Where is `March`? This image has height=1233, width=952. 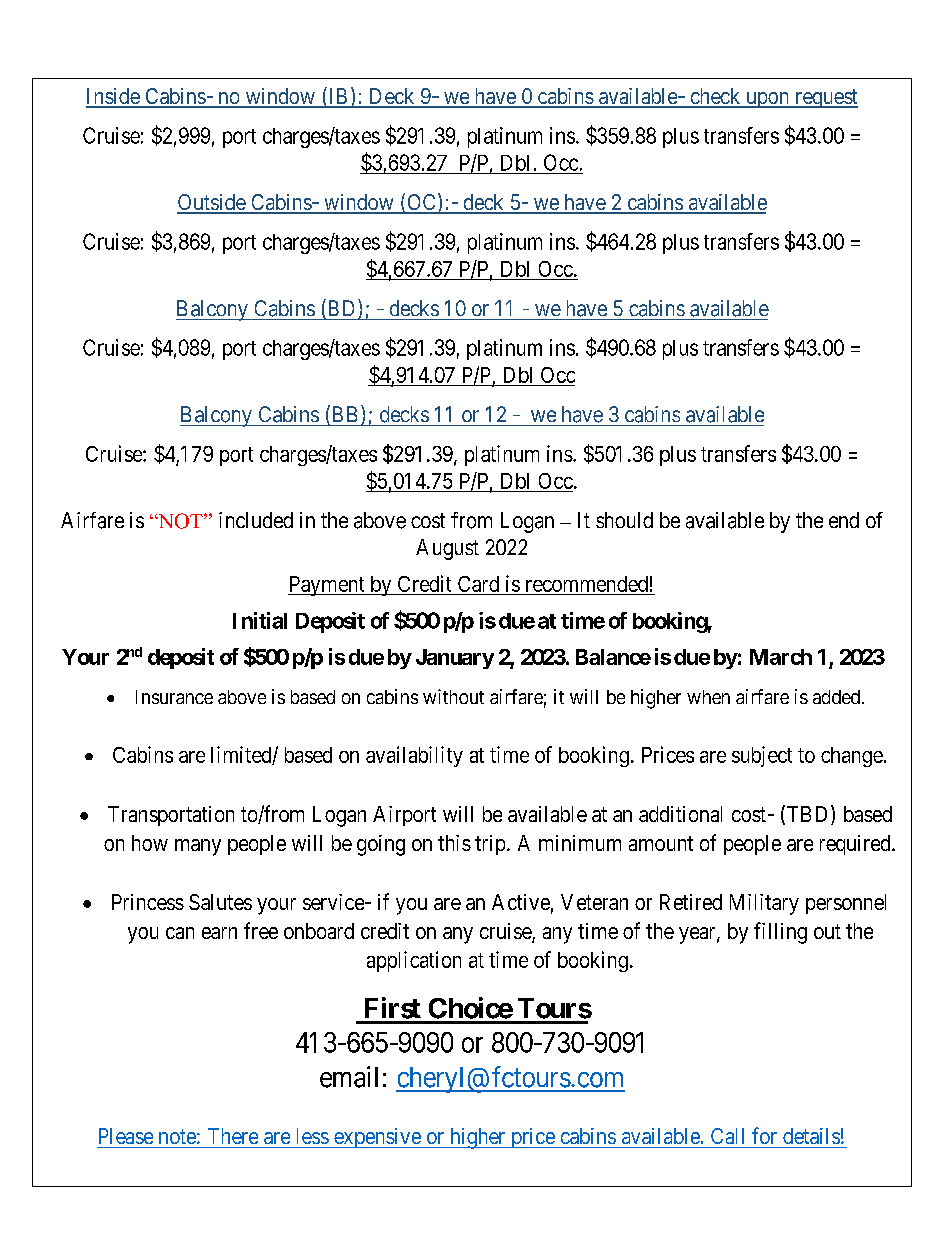
March is located at coordinates (781, 657).
